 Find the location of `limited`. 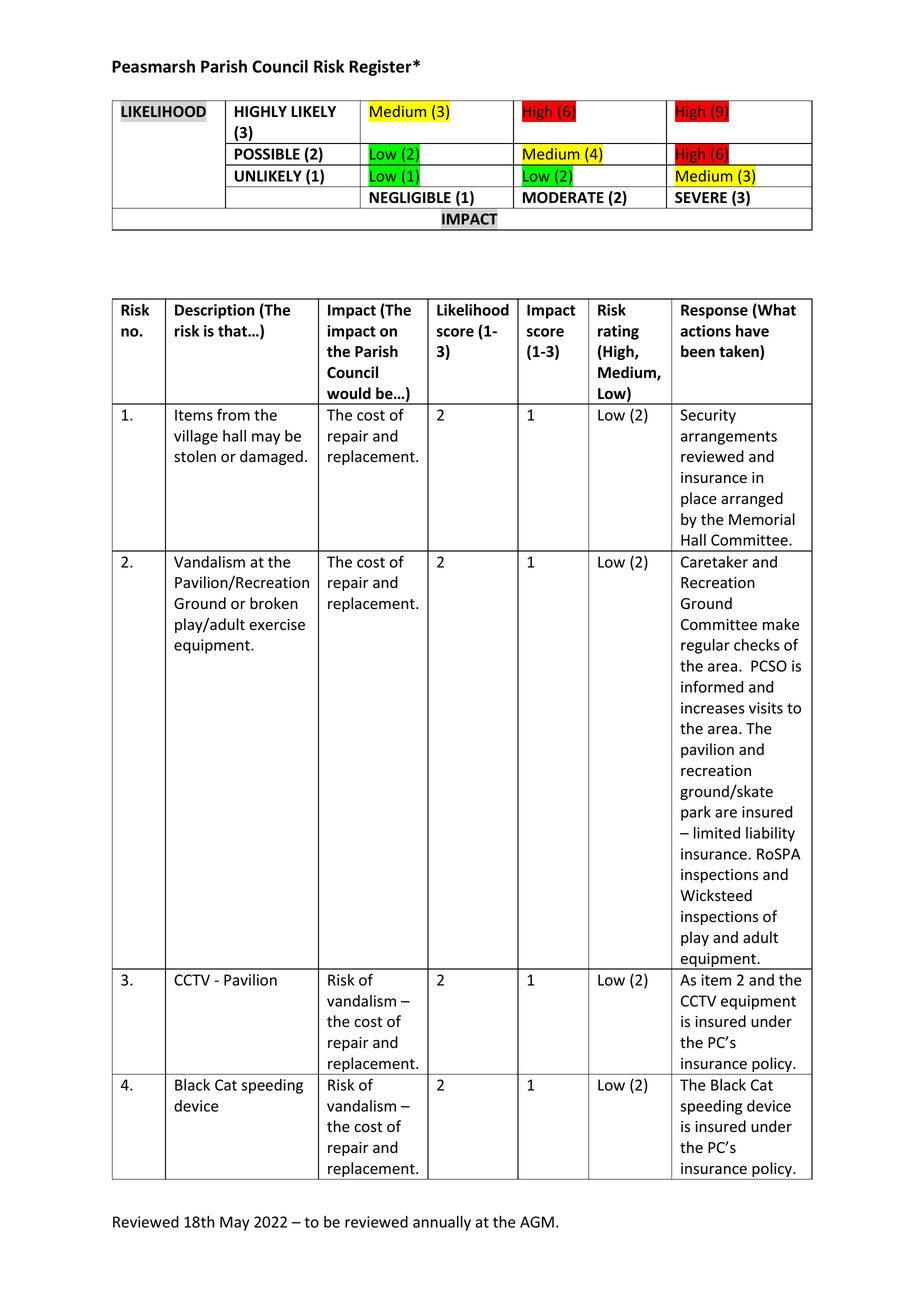

limited is located at coordinates (717, 833).
